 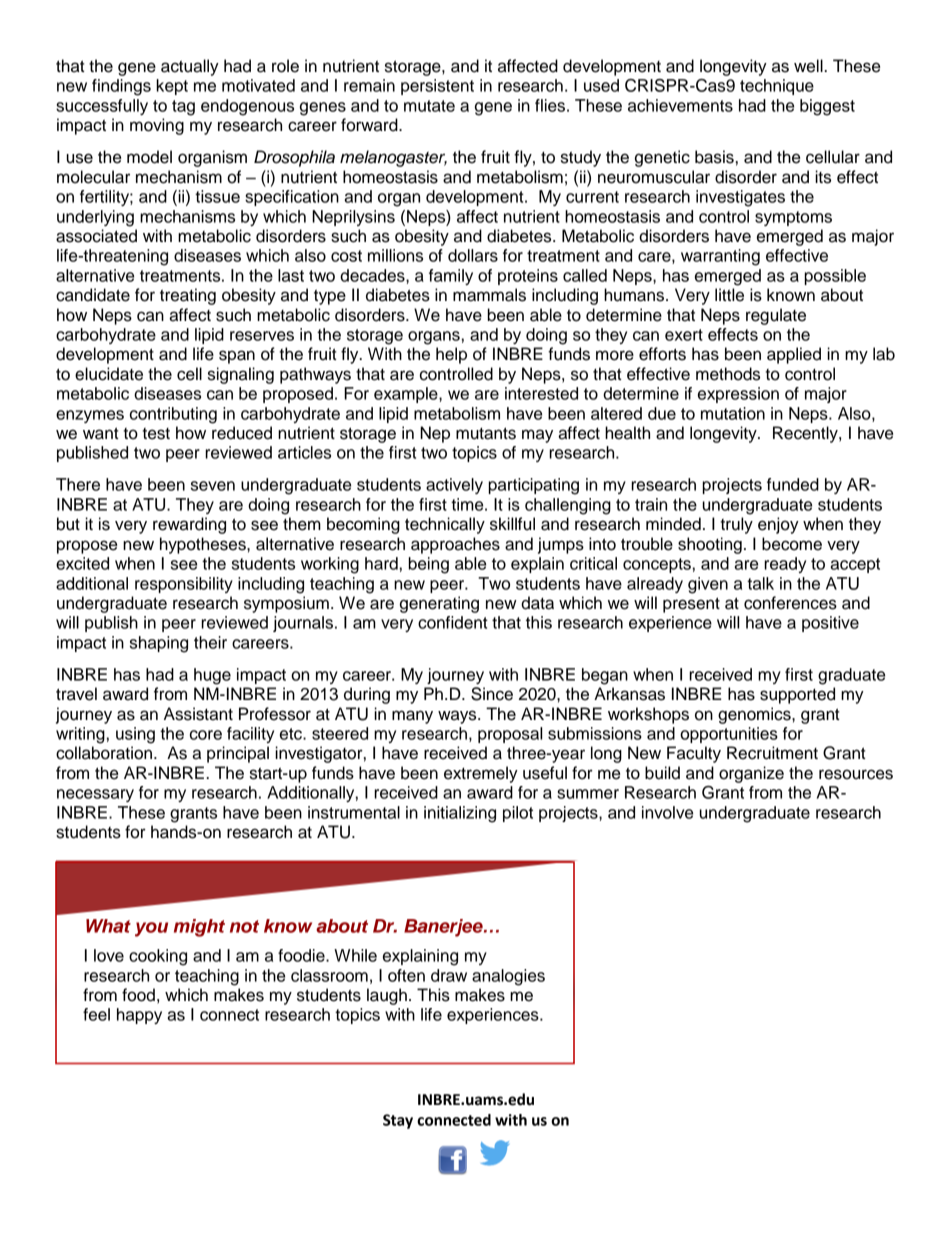 What do you see at coordinates (667, 812) in the screenshot?
I see `involve` at bounding box center [667, 812].
